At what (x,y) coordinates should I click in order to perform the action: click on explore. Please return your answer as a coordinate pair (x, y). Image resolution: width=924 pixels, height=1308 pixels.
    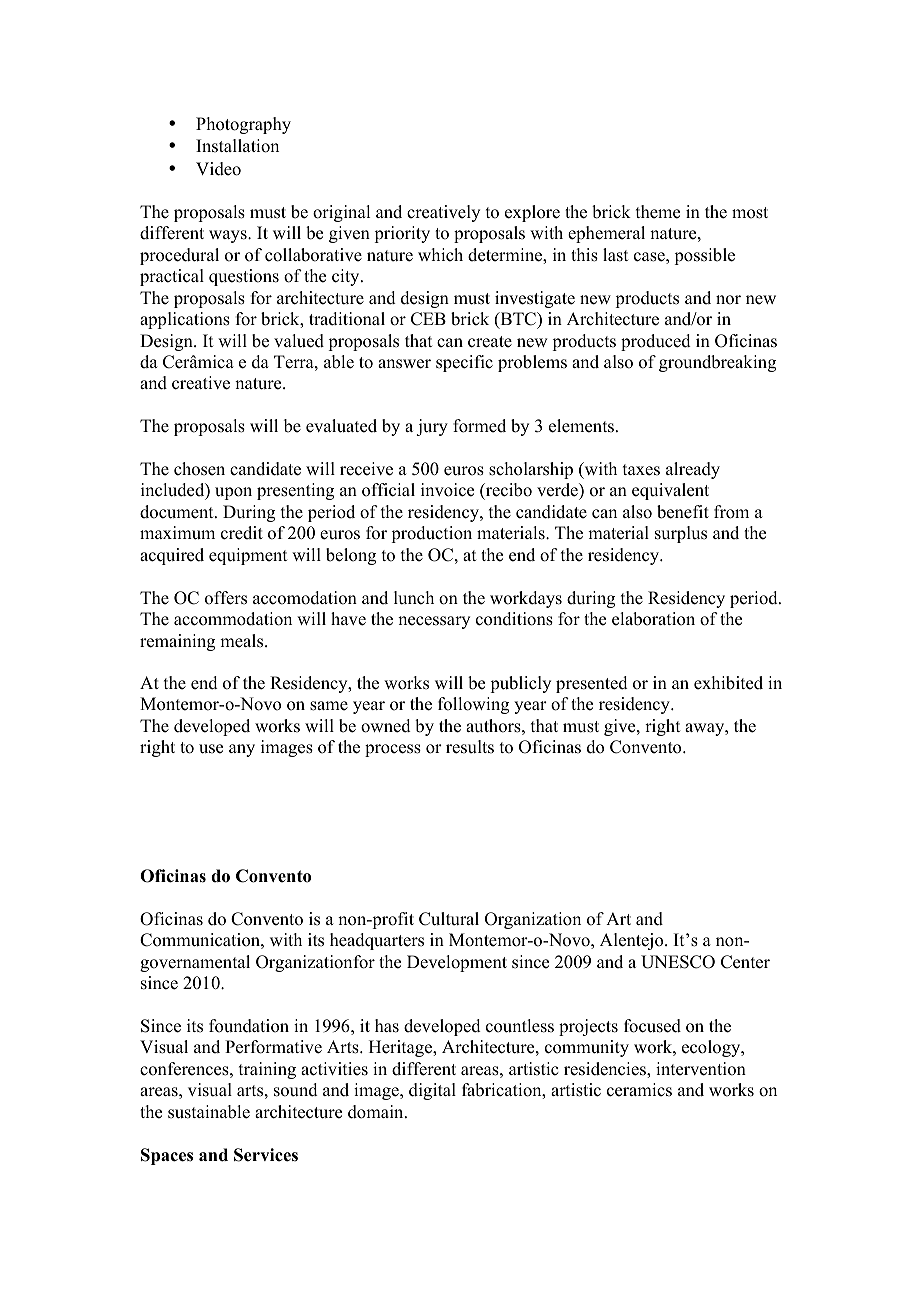
    Looking at the image, I should click on (532, 213).
